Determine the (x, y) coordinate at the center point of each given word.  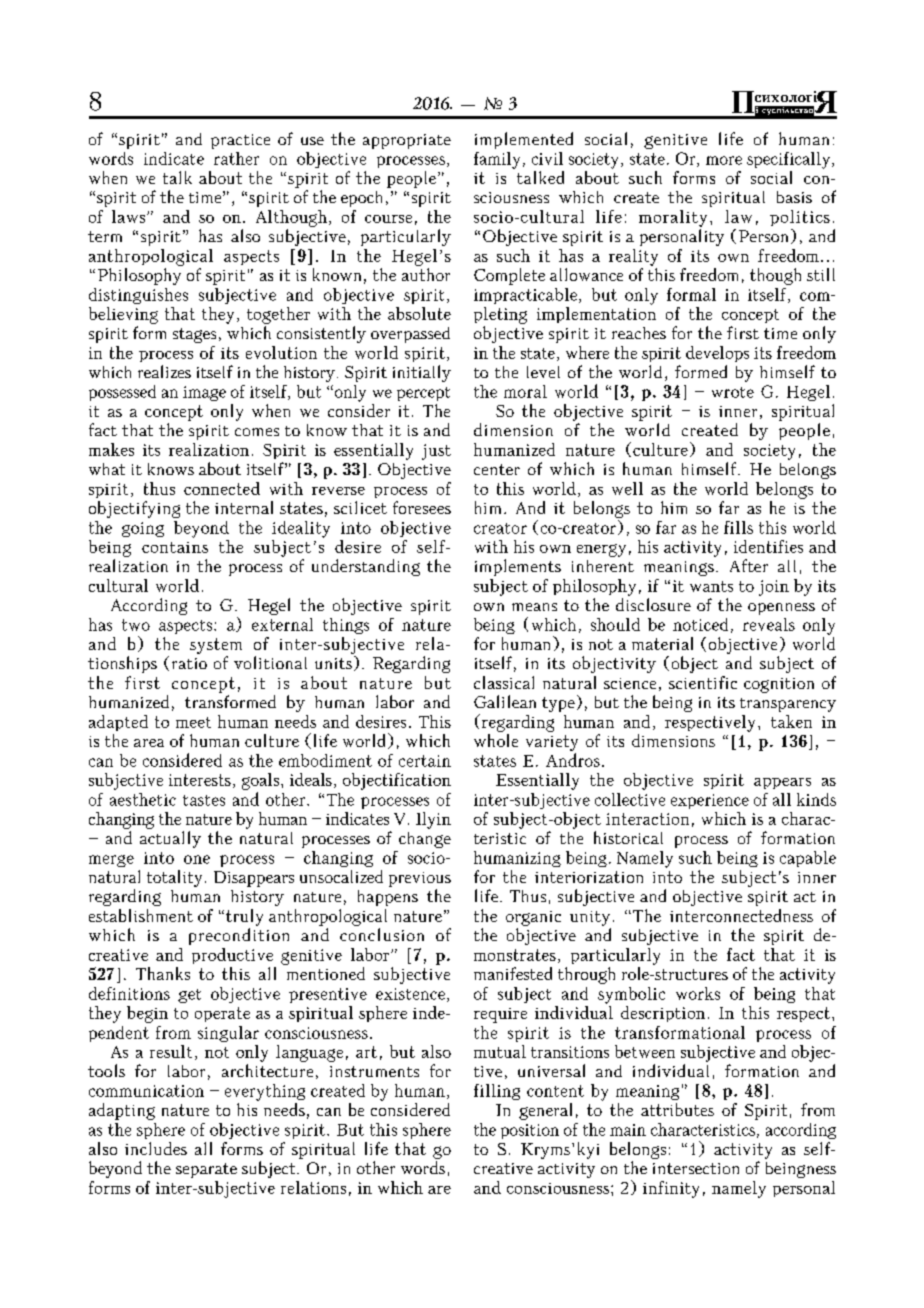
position (530, 1131)
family (497, 160)
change (425, 840)
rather (236, 158)
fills (738, 527)
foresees (422, 507)
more (724, 160)
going (143, 529)
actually (170, 839)
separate (206, 1170)
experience (710, 801)
